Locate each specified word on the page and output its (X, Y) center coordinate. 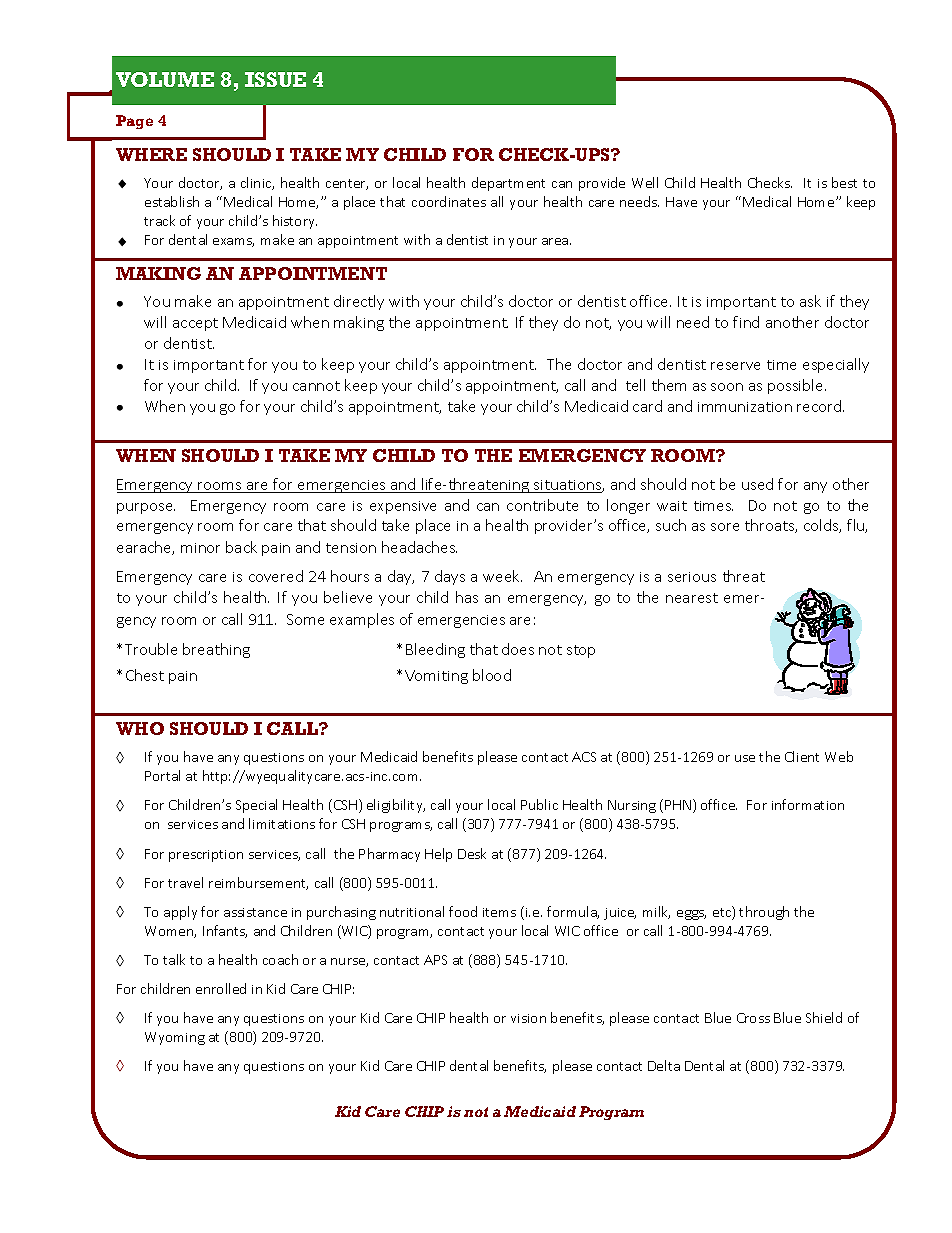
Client (802, 756)
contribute (542, 505)
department (508, 184)
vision (528, 1018)
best (844, 182)
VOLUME (165, 79)
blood (492, 675)
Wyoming (175, 1038)
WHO (140, 728)
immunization (745, 407)
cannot (316, 386)
